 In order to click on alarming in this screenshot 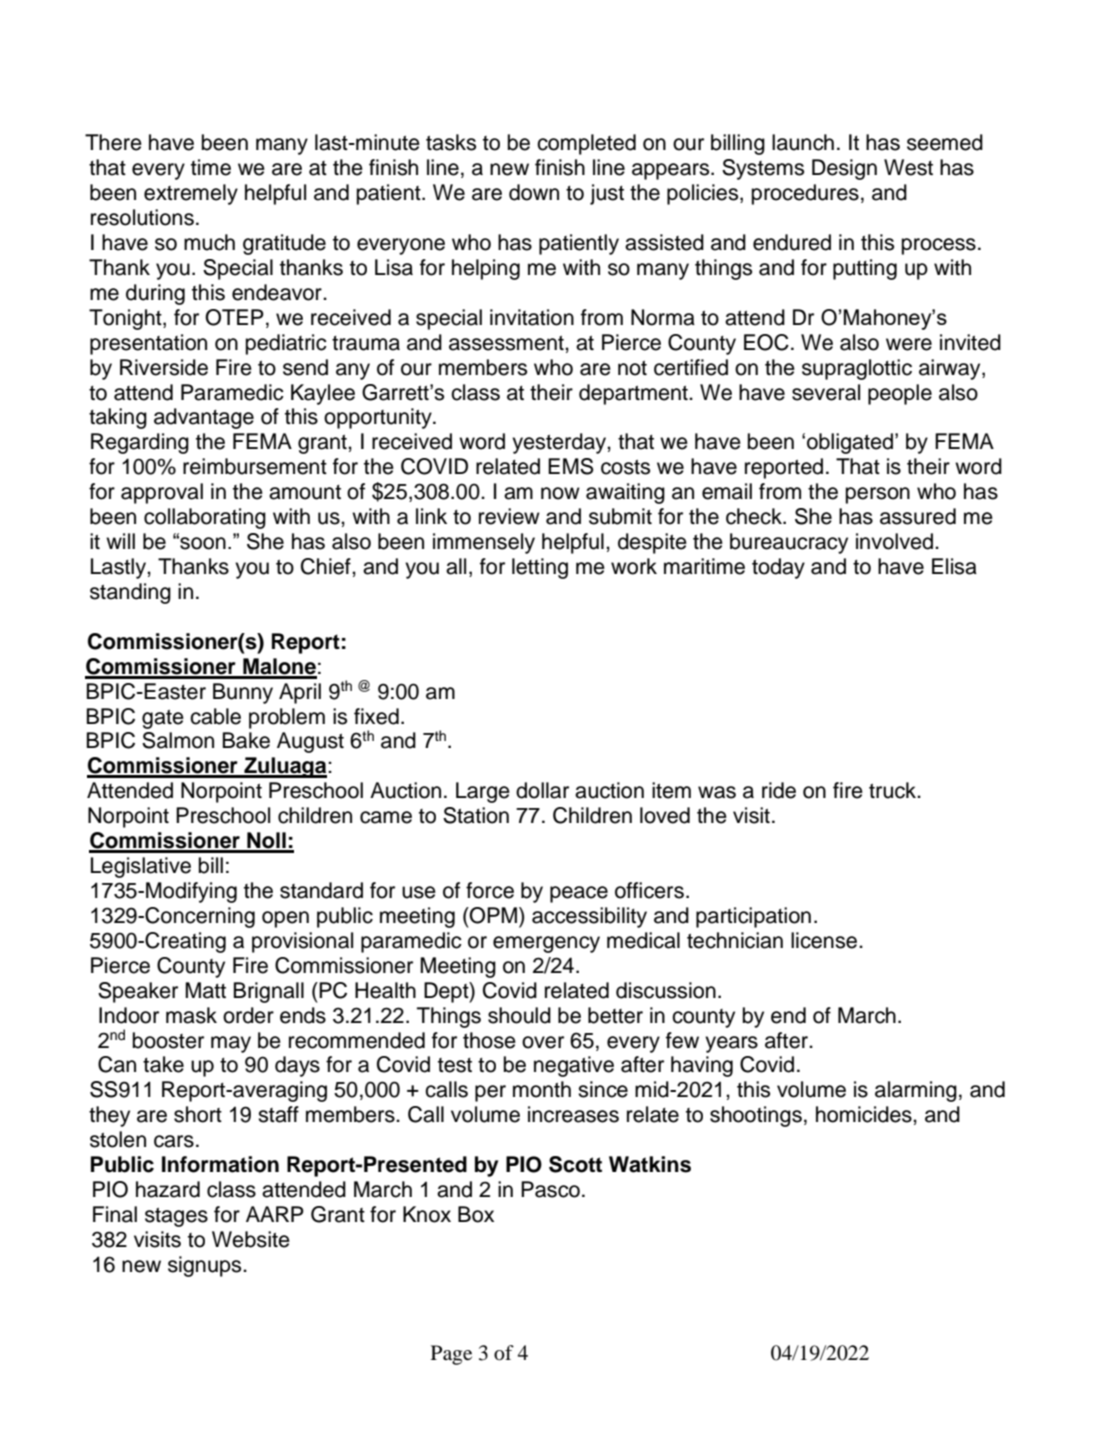, I will do `click(916, 1091)`.
